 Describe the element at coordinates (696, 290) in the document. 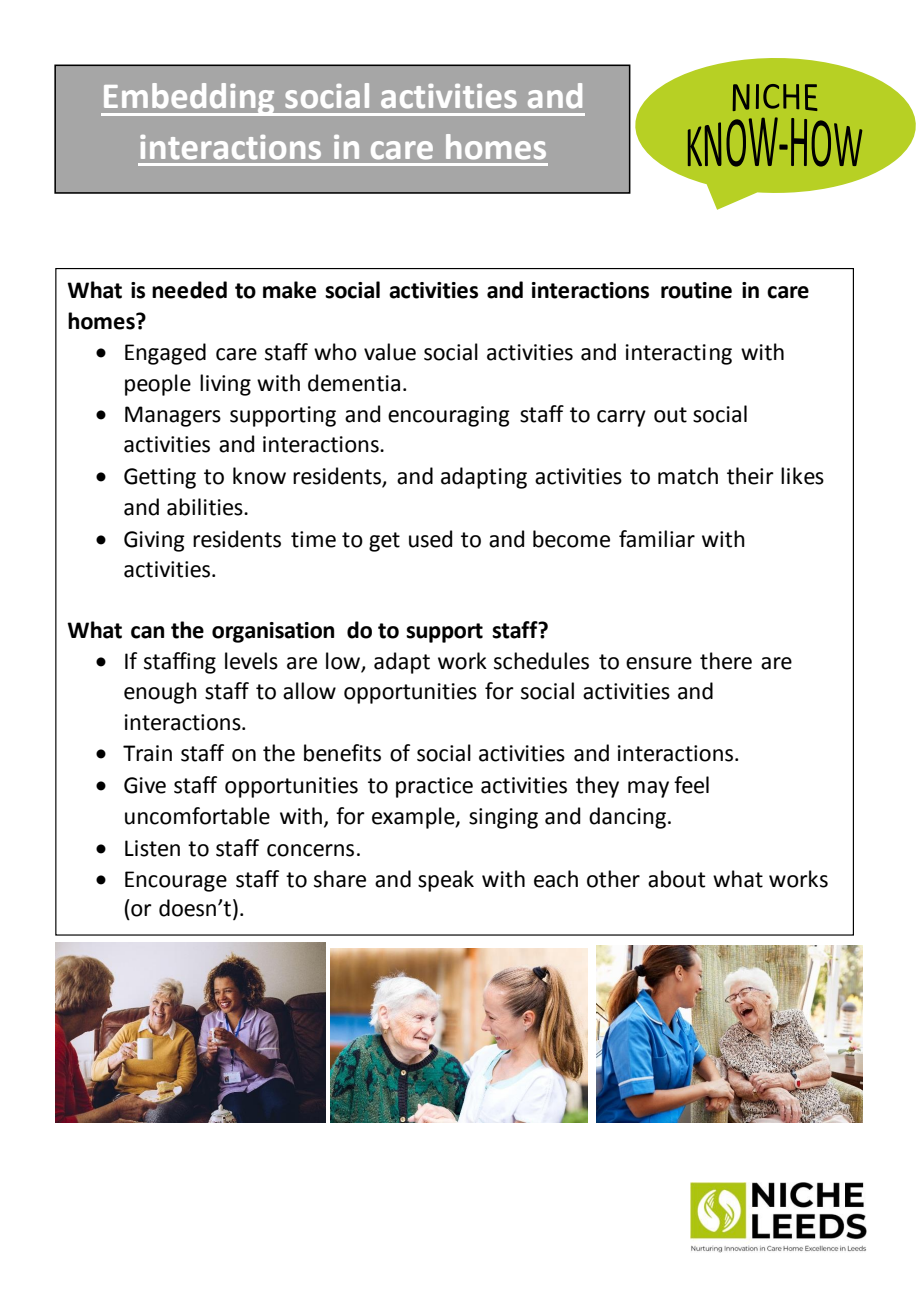

I see `routine` at that location.
